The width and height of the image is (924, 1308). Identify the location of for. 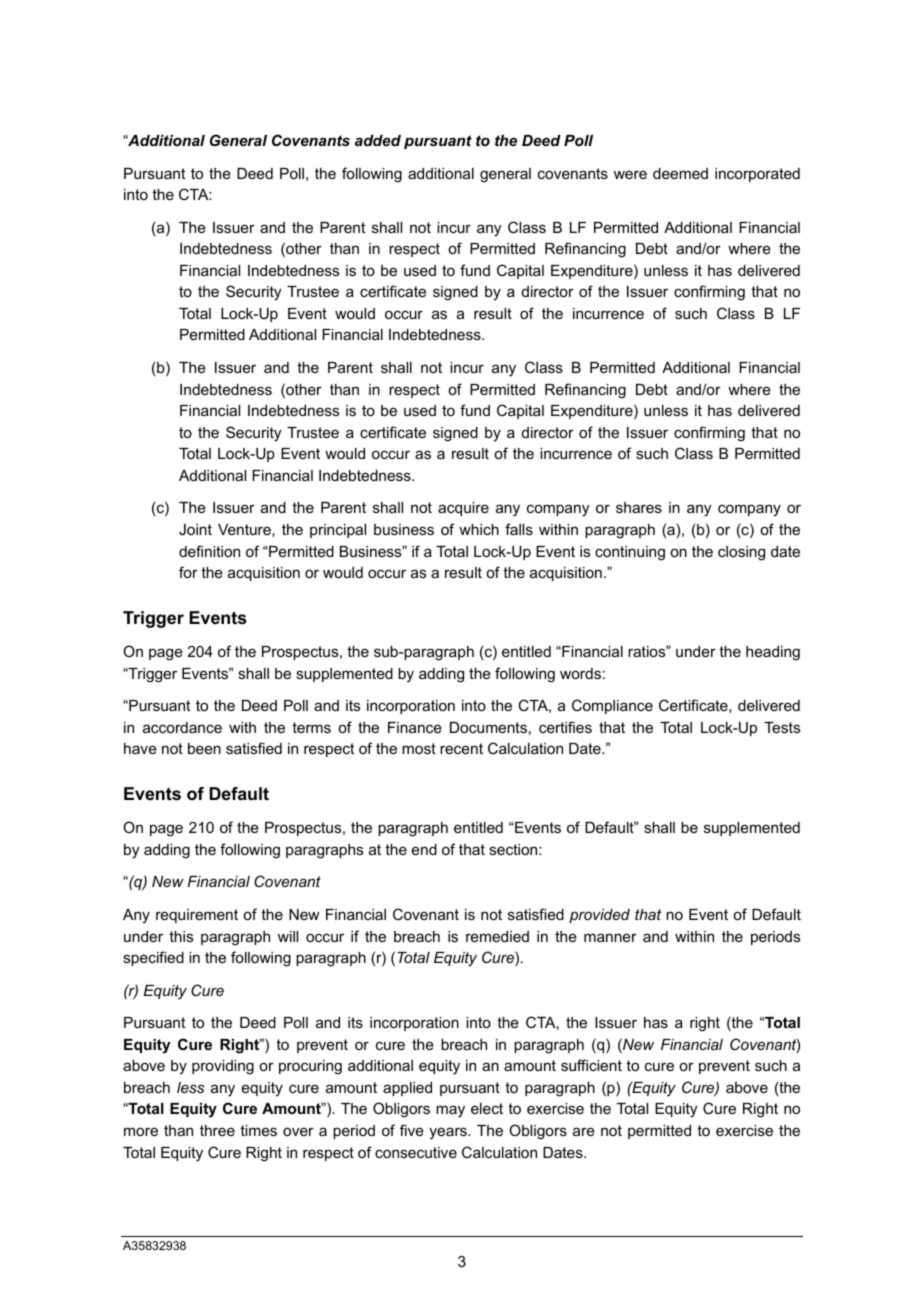
(188, 572).
